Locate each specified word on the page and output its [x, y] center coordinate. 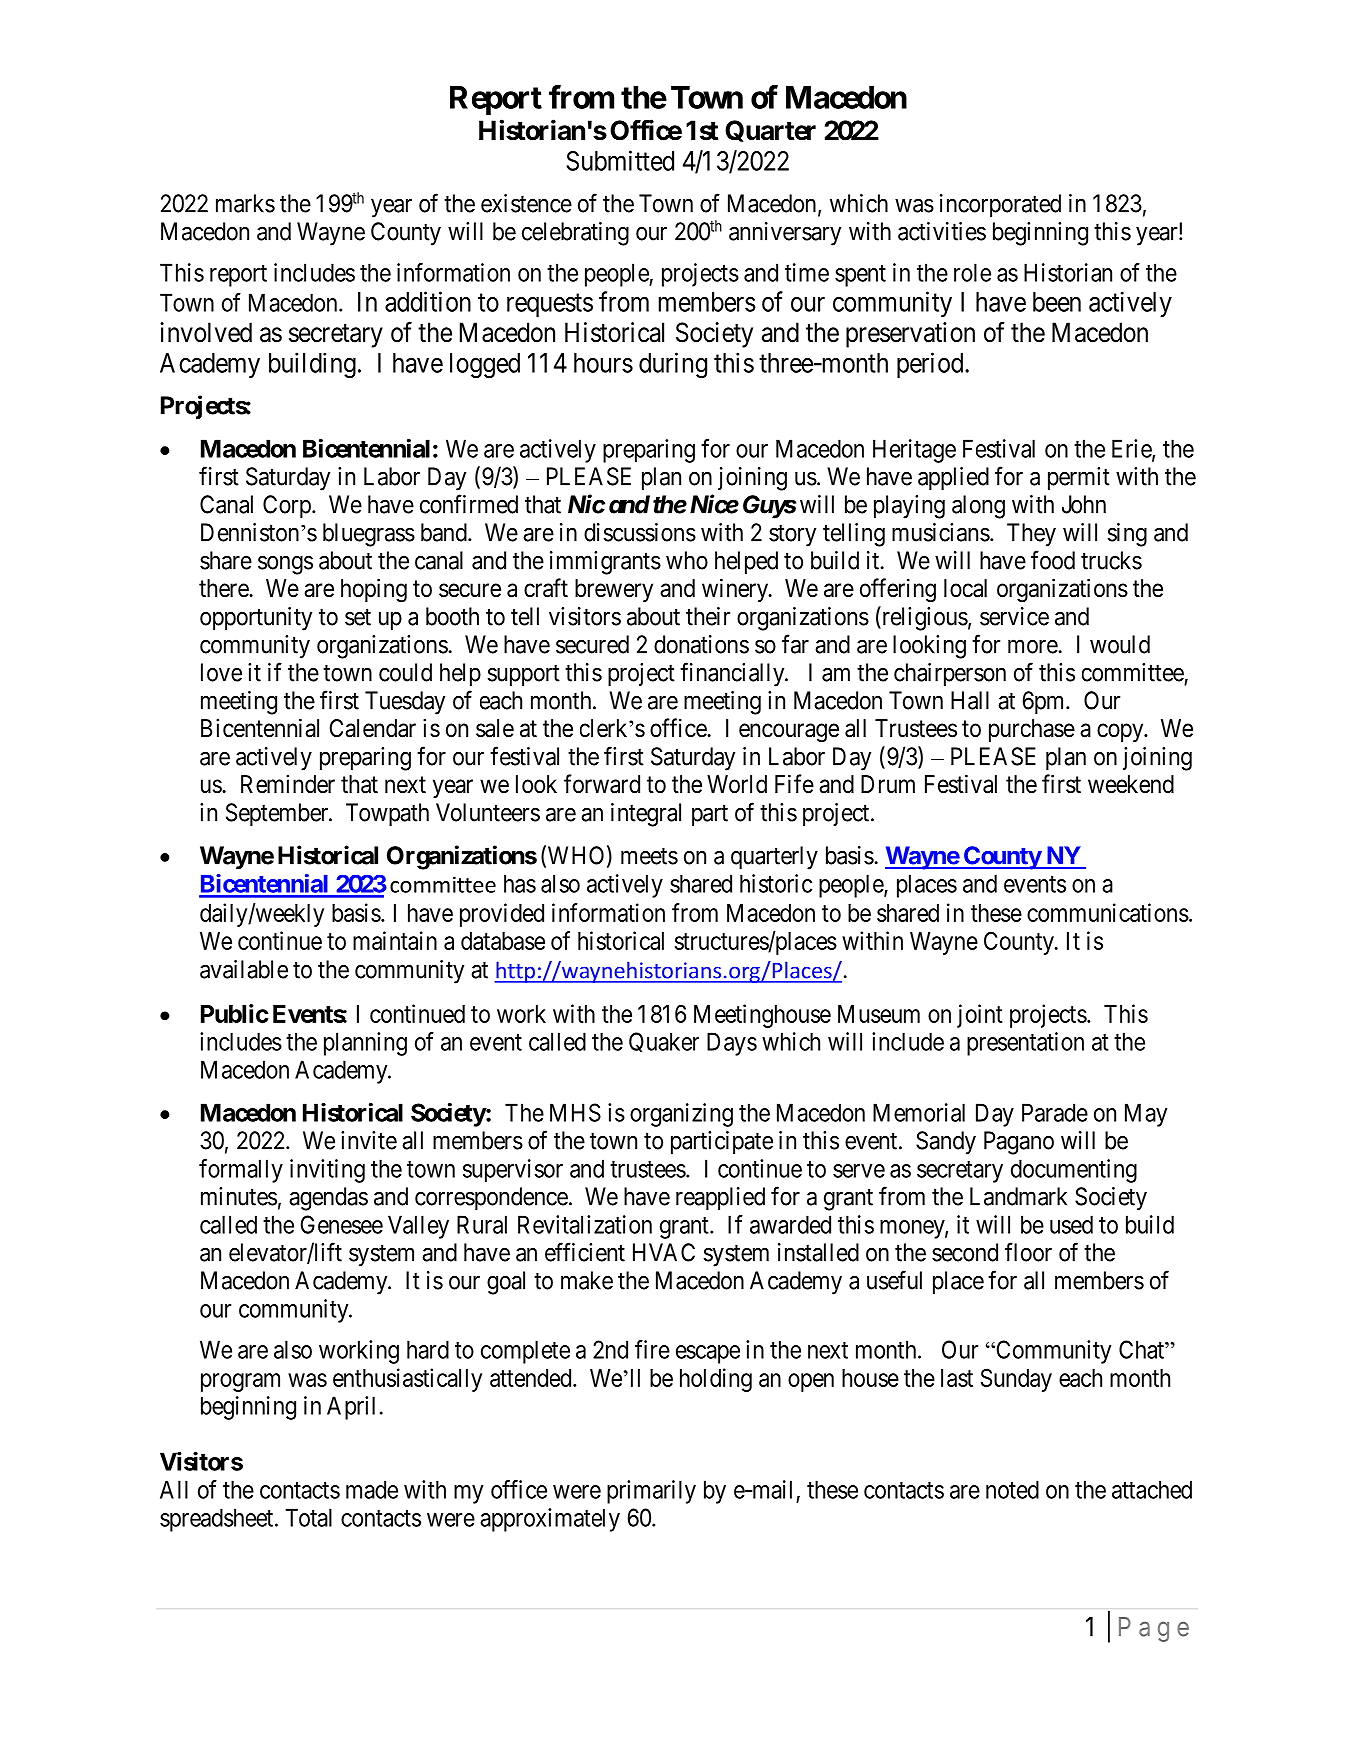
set [358, 617]
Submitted [620, 160]
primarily [651, 1492]
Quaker [664, 1042]
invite [369, 1140]
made [372, 1489]
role [972, 272]
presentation [1025, 1044]
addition [428, 301]
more [1033, 646]
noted [1012, 1489]
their [708, 616]
